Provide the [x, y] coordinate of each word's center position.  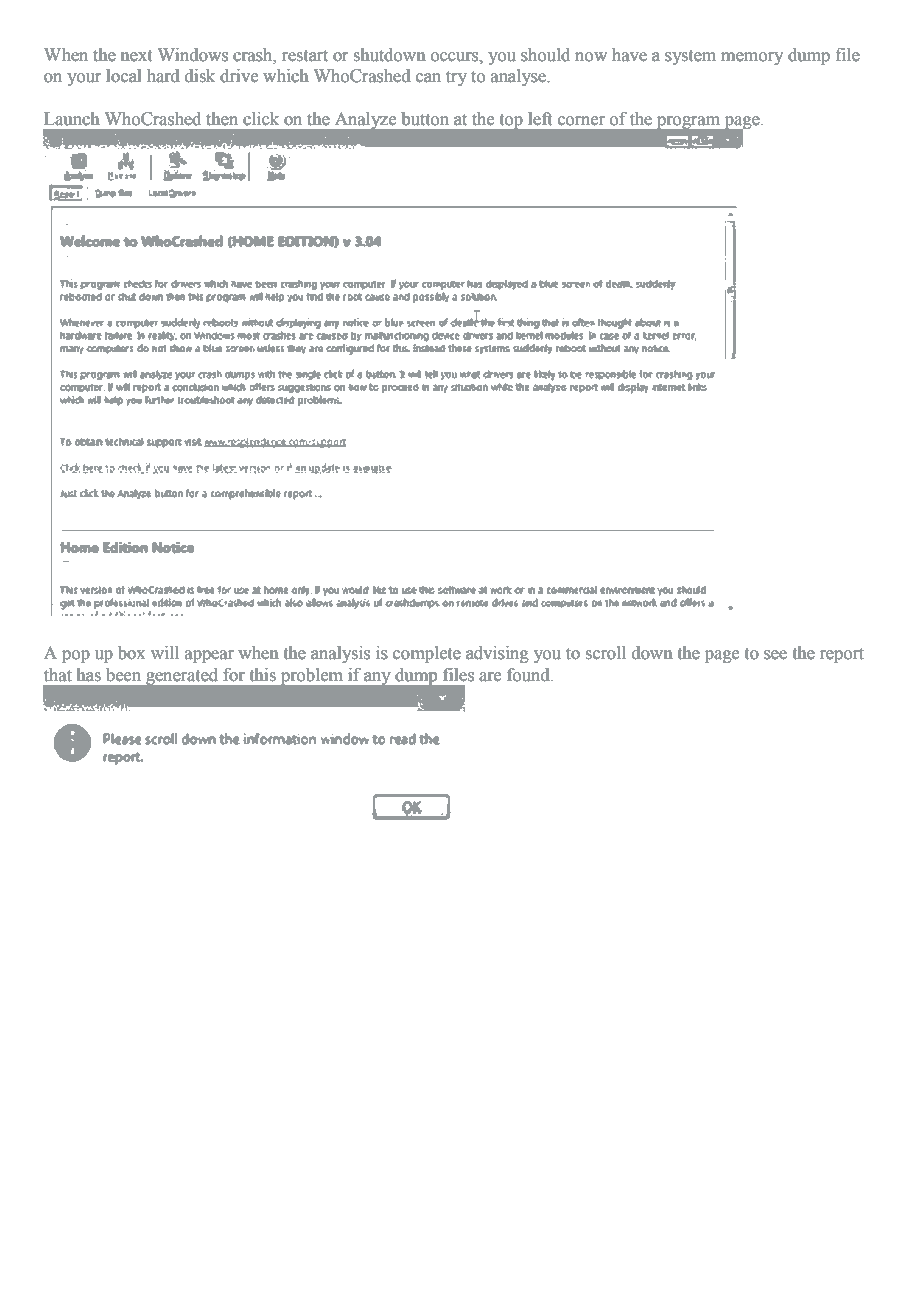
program [689, 123]
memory [752, 58]
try [456, 78]
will [165, 652]
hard [163, 76]
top [511, 121]
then [222, 119]
